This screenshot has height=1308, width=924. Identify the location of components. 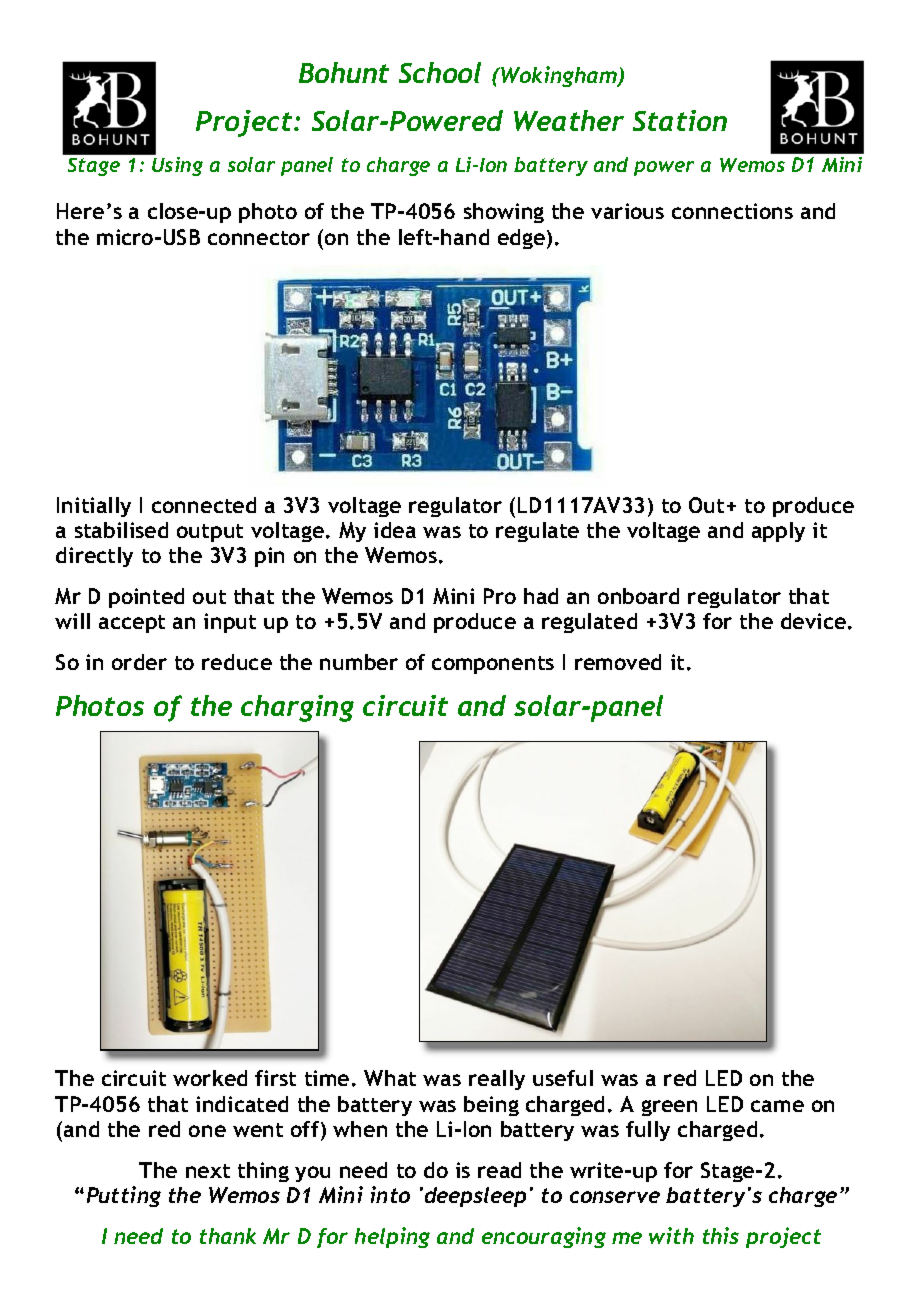
(493, 665).
